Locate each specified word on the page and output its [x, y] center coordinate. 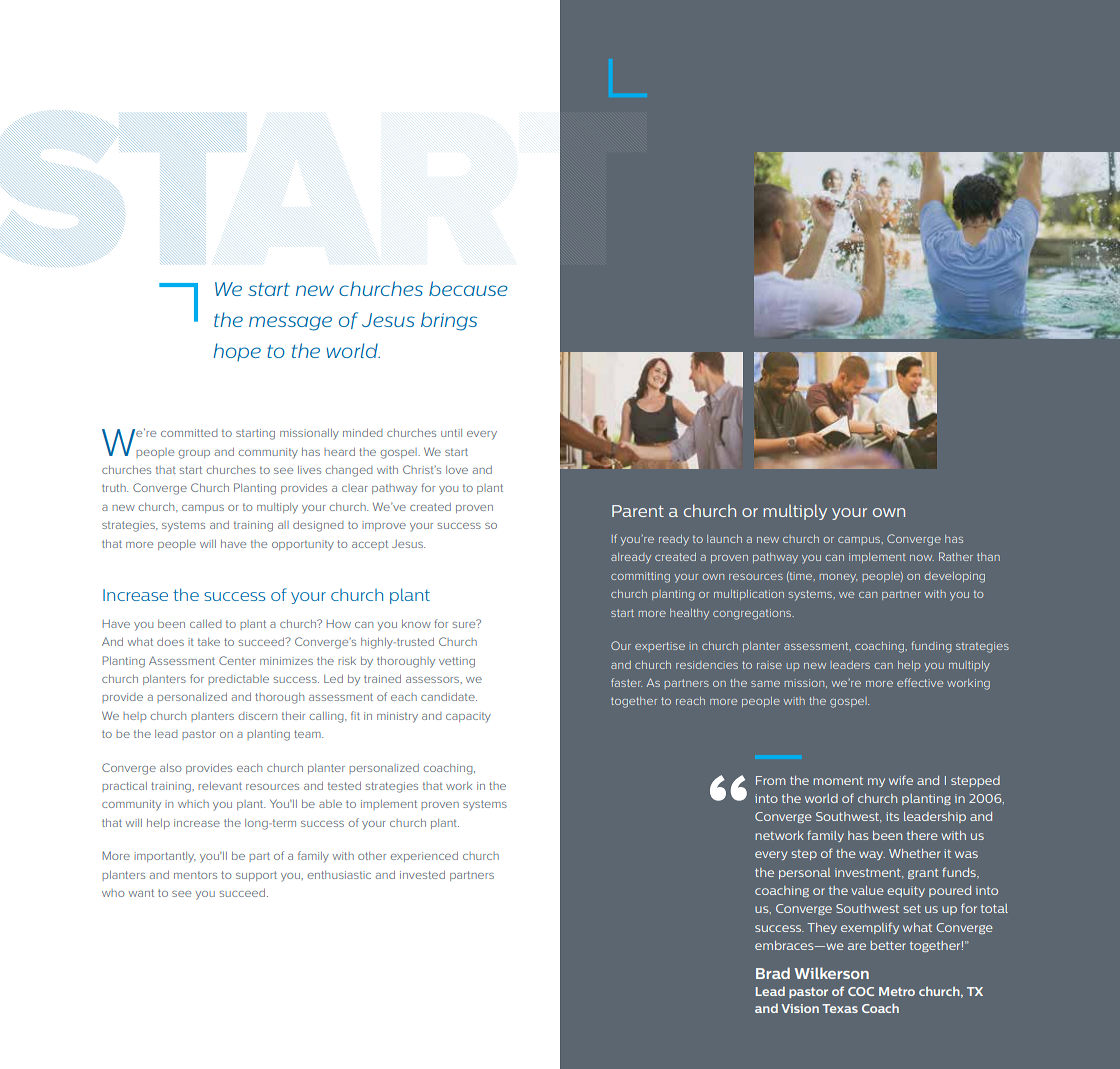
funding [931, 647]
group [194, 454]
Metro [897, 991]
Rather [956, 556]
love [457, 470]
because [468, 288]
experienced [424, 857]
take [209, 642]
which [193, 804]
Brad [773, 973]
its [892, 816]
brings [449, 321]
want [141, 893]
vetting [457, 662]
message [290, 323]
